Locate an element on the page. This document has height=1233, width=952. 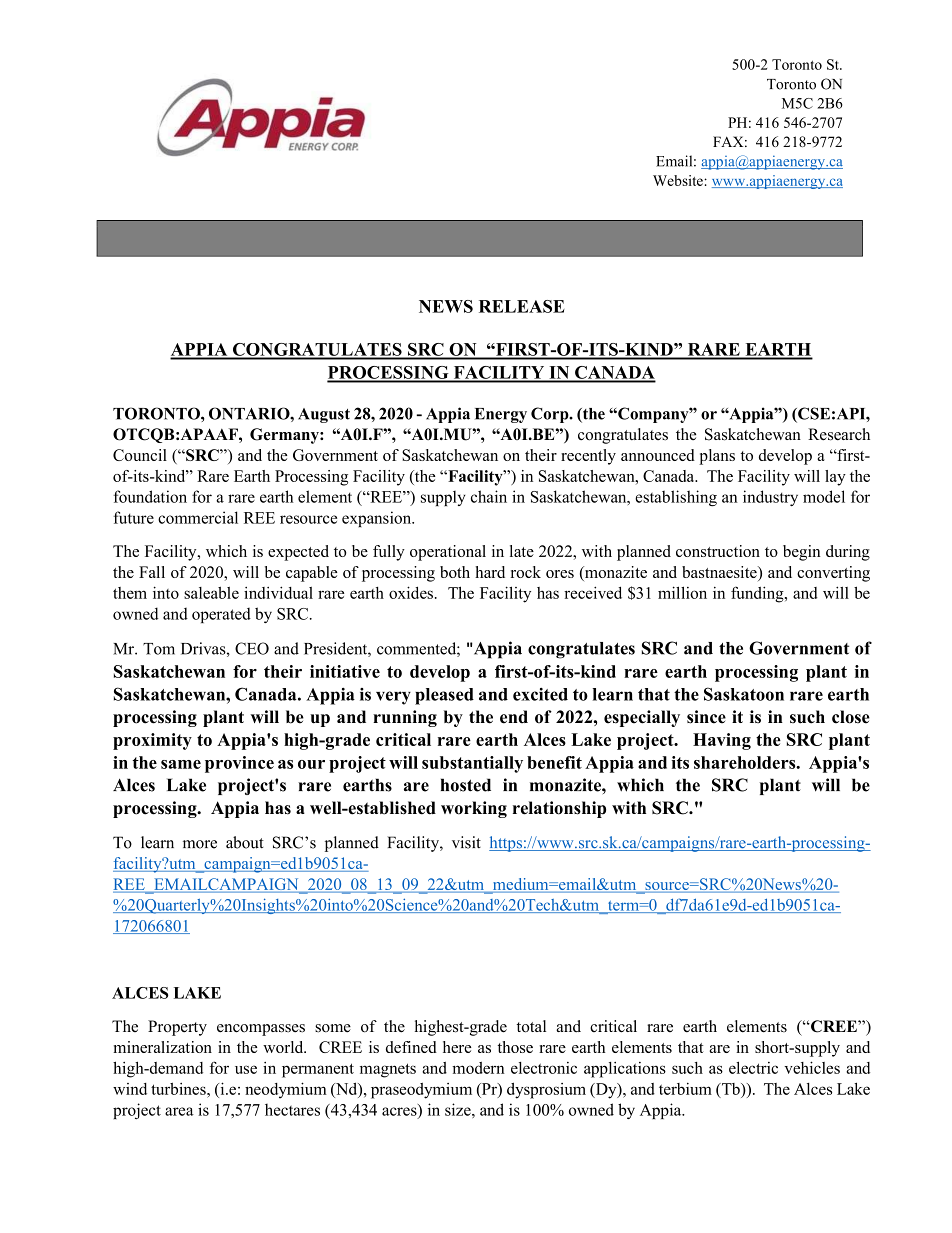
plans is located at coordinates (717, 457).
